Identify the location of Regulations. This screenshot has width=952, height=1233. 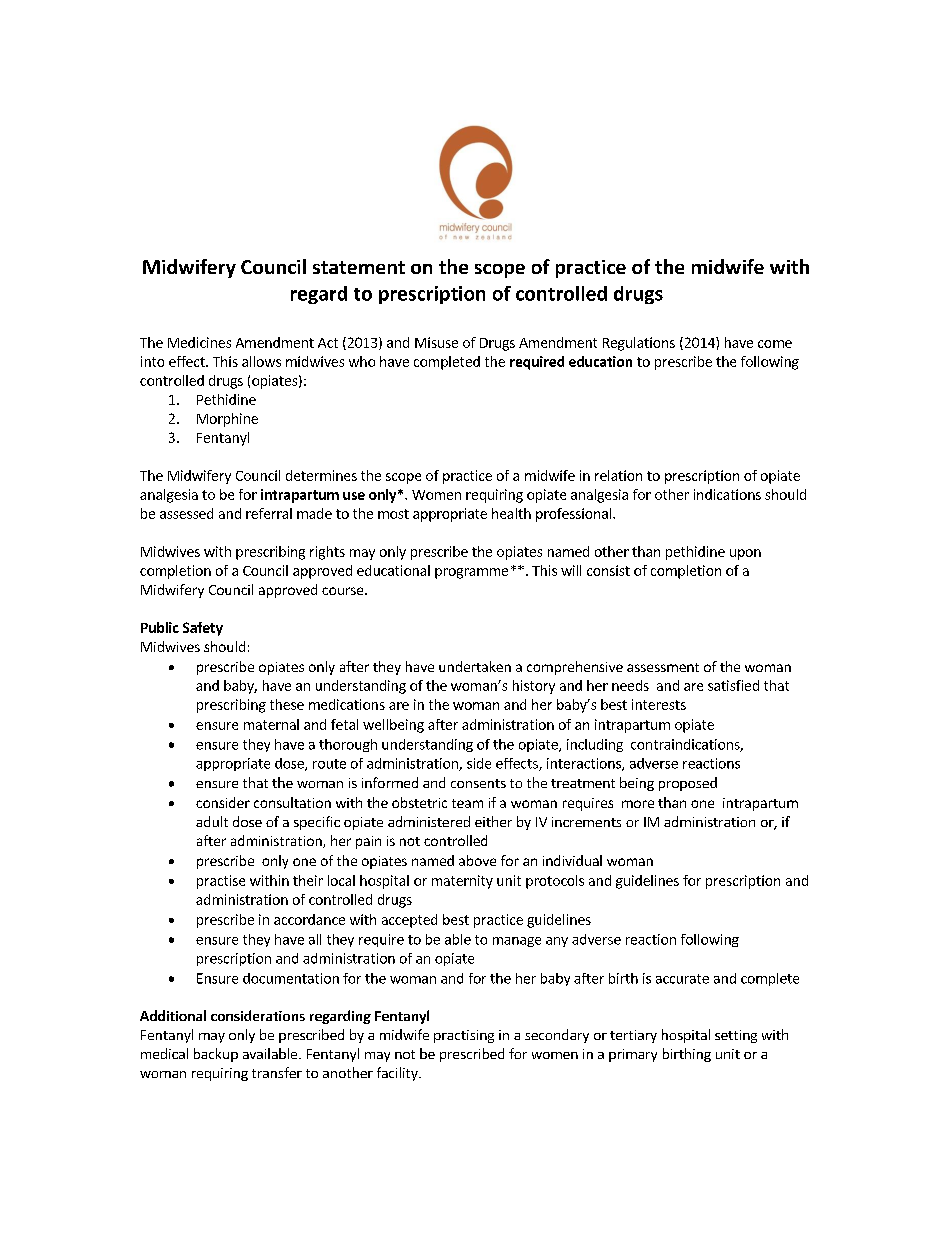
(639, 344).
